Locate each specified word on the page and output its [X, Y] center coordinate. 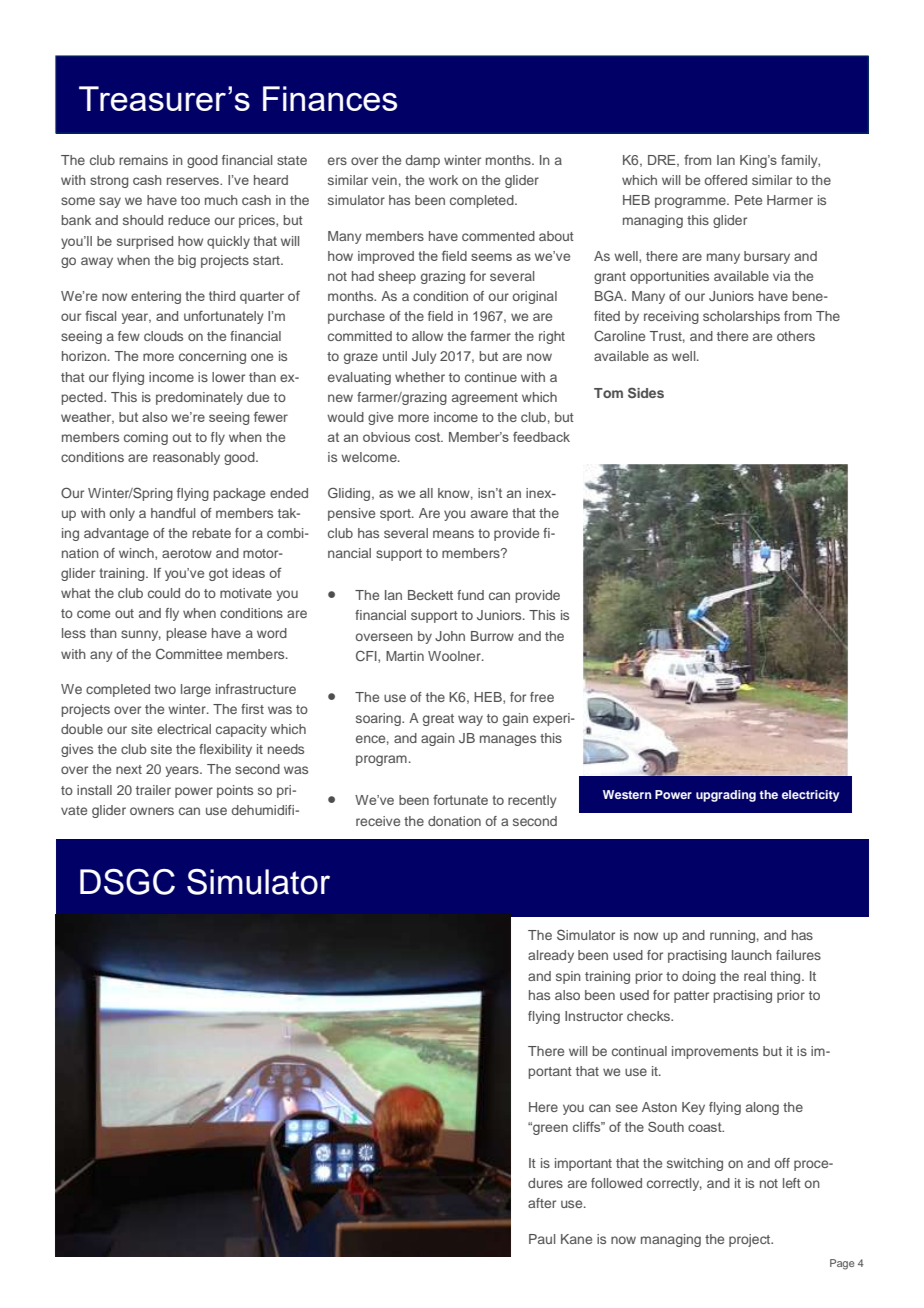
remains [143, 160]
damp [423, 161]
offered [726, 180]
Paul [542, 1239]
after [542, 1203]
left [792, 1183]
